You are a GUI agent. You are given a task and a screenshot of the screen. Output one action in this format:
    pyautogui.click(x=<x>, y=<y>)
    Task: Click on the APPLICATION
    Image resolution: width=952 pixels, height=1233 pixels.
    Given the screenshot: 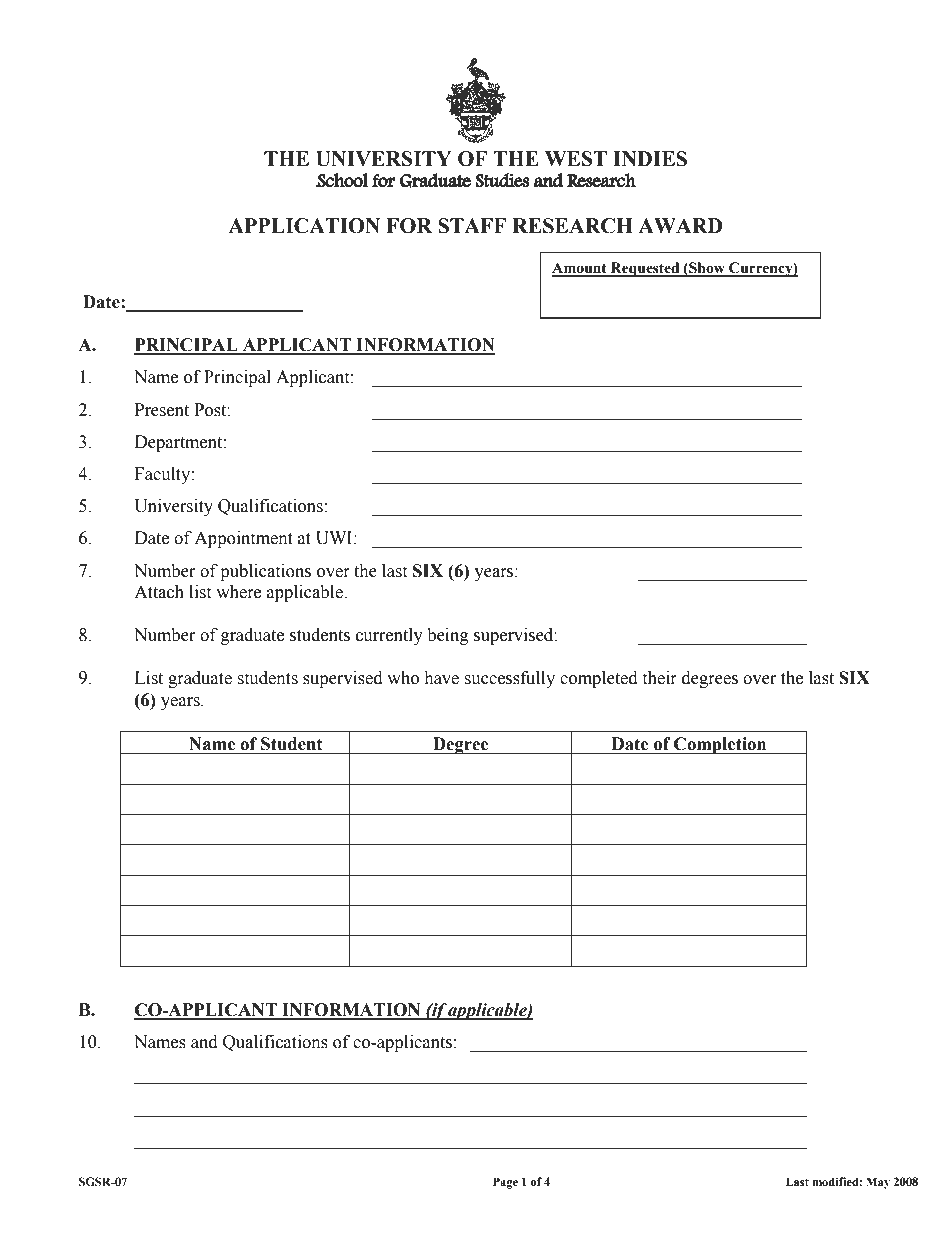 What is the action you would take?
    pyautogui.click(x=304, y=226)
